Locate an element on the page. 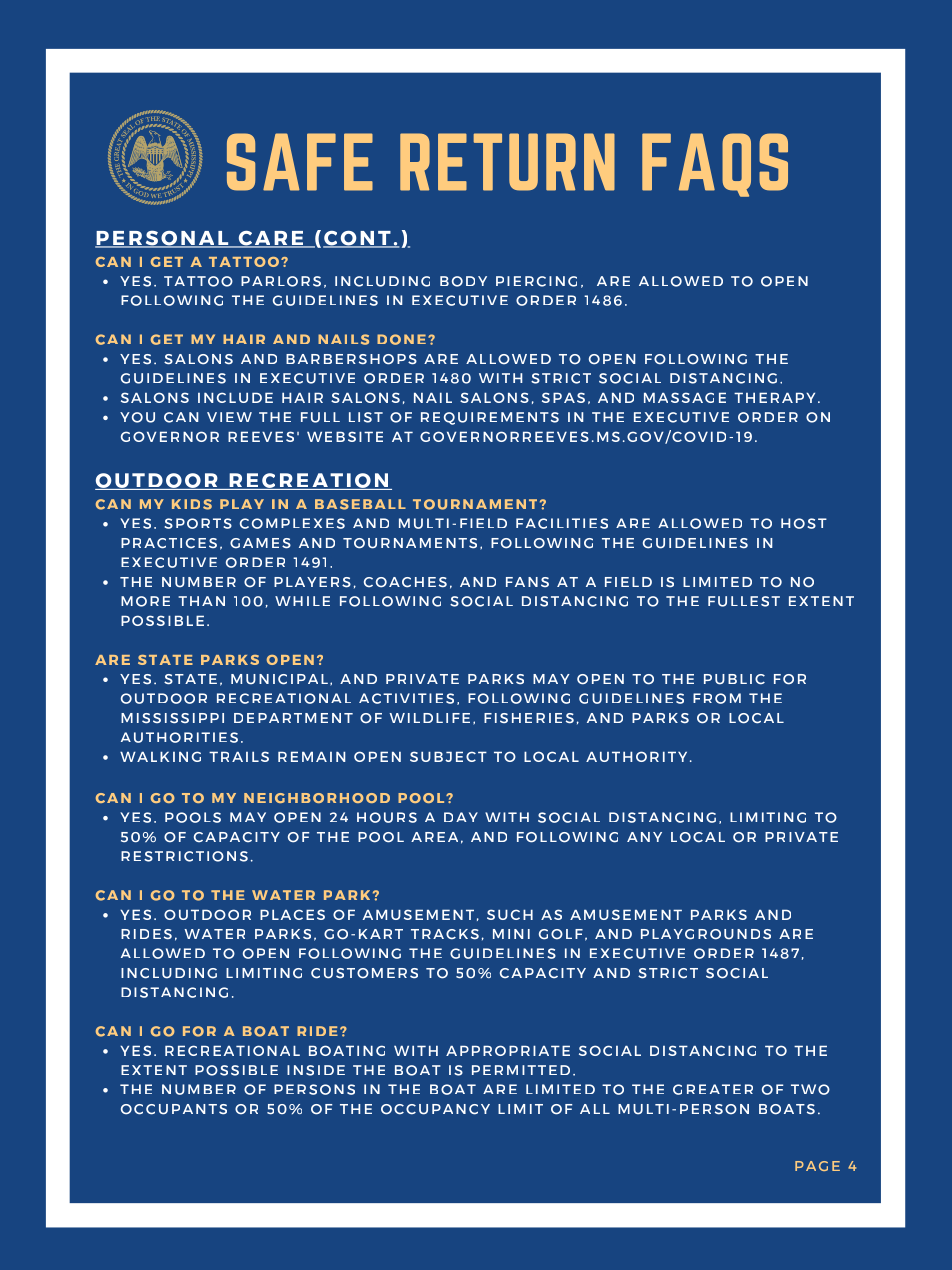 The height and width of the page is (1270, 952). OCCUPANTS is located at coordinates (174, 1109).
